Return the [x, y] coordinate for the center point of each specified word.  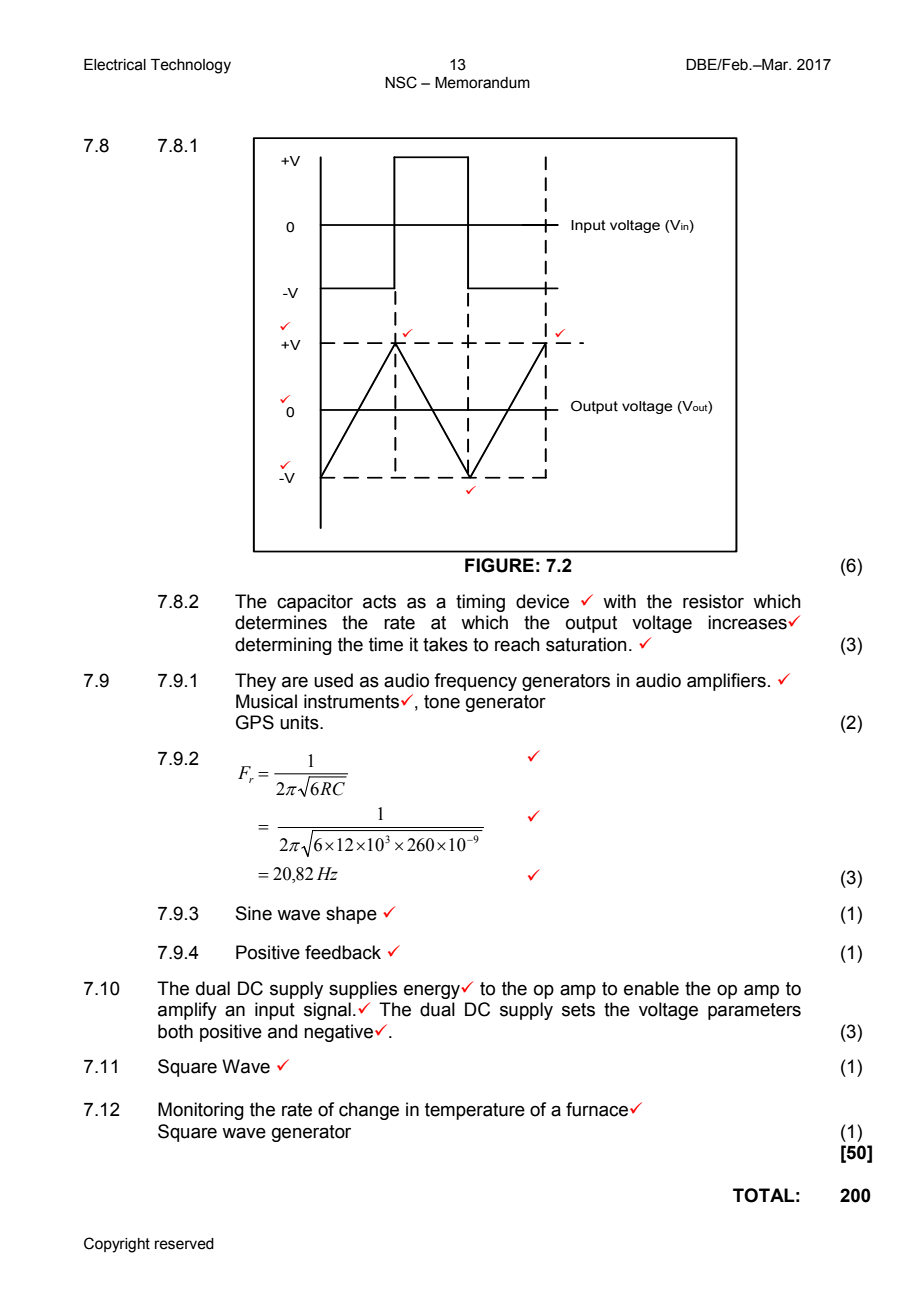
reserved [184, 1244]
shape [351, 915]
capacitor [315, 603]
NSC [401, 82]
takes [445, 644]
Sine [254, 913]
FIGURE [499, 565]
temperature [475, 1111]
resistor [713, 601]
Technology [191, 66]
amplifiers [726, 682]
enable [651, 988]
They [255, 682]
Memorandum [482, 83]
